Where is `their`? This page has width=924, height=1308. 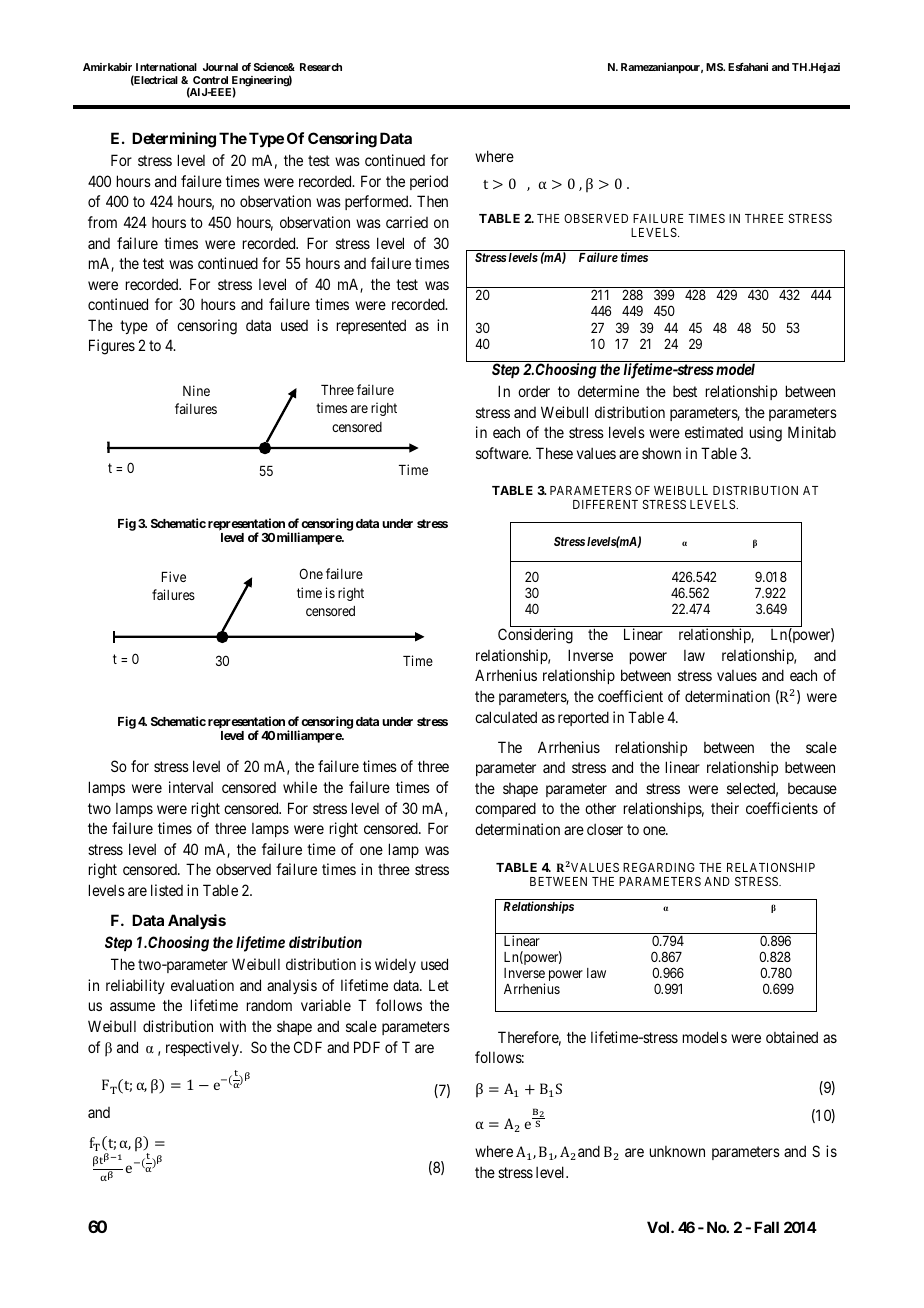
their is located at coordinates (725, 808).
